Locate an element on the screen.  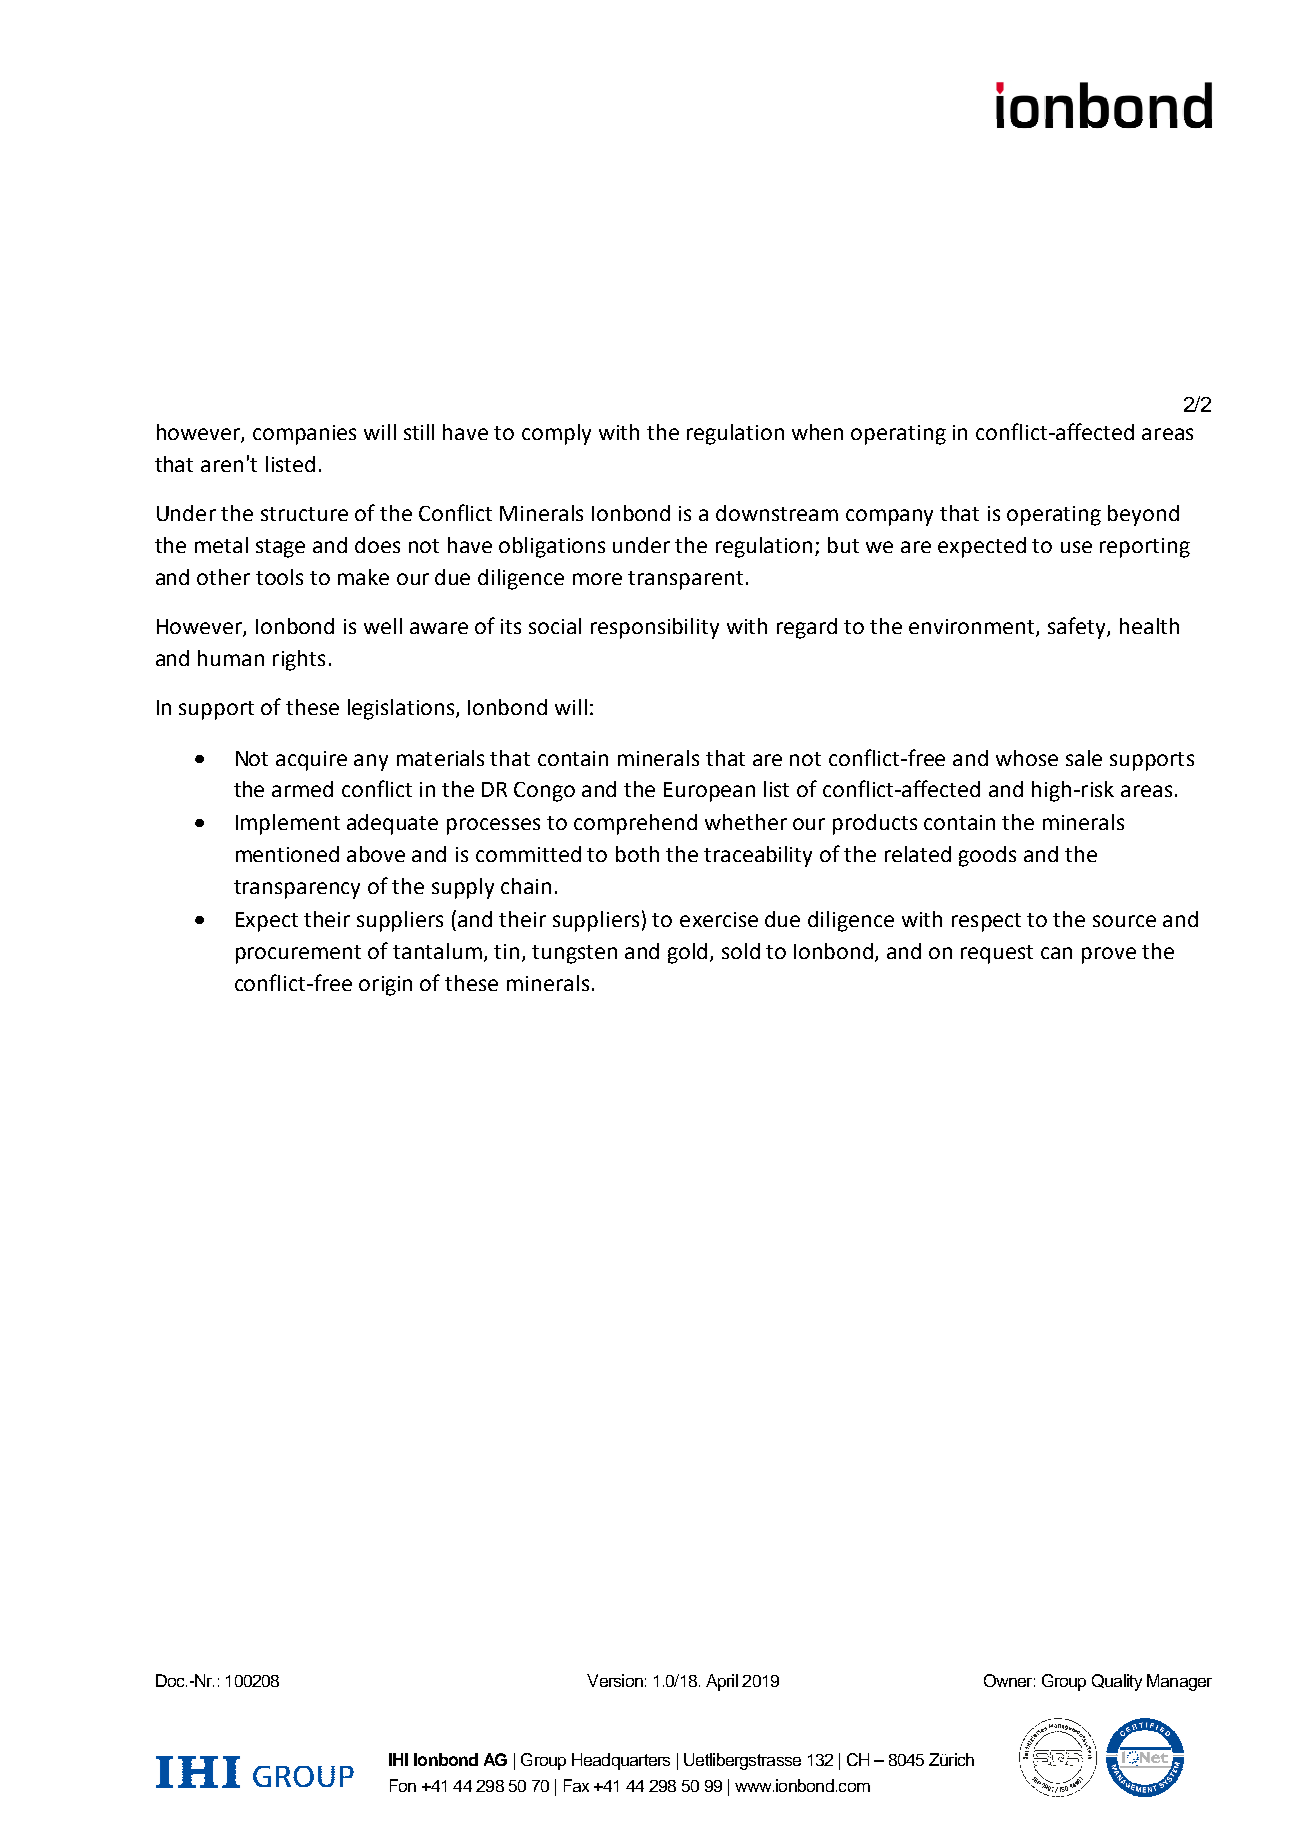
Fon is located at coordinates (403, 1785).
